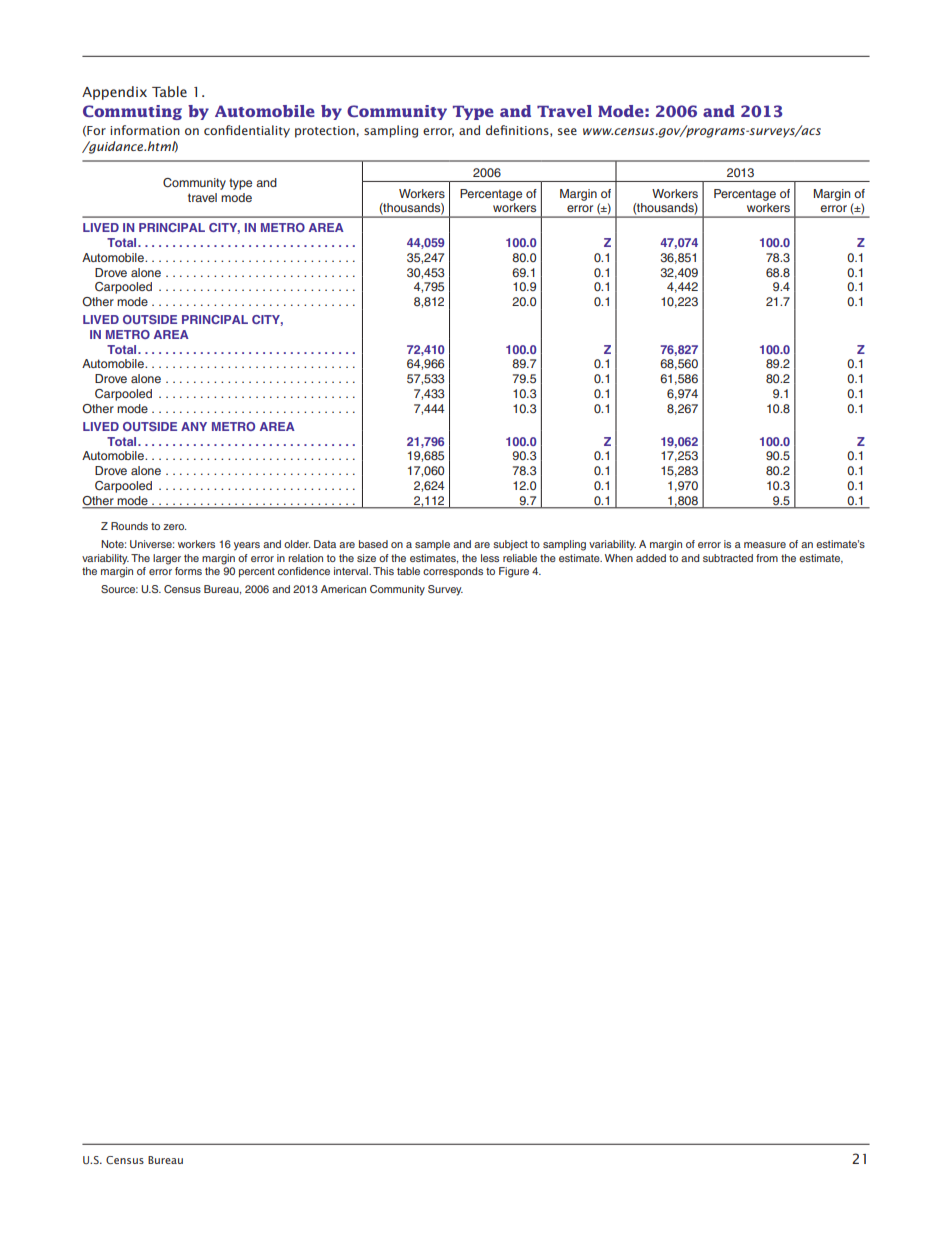  I want to click on forms, so click(188, 571).
